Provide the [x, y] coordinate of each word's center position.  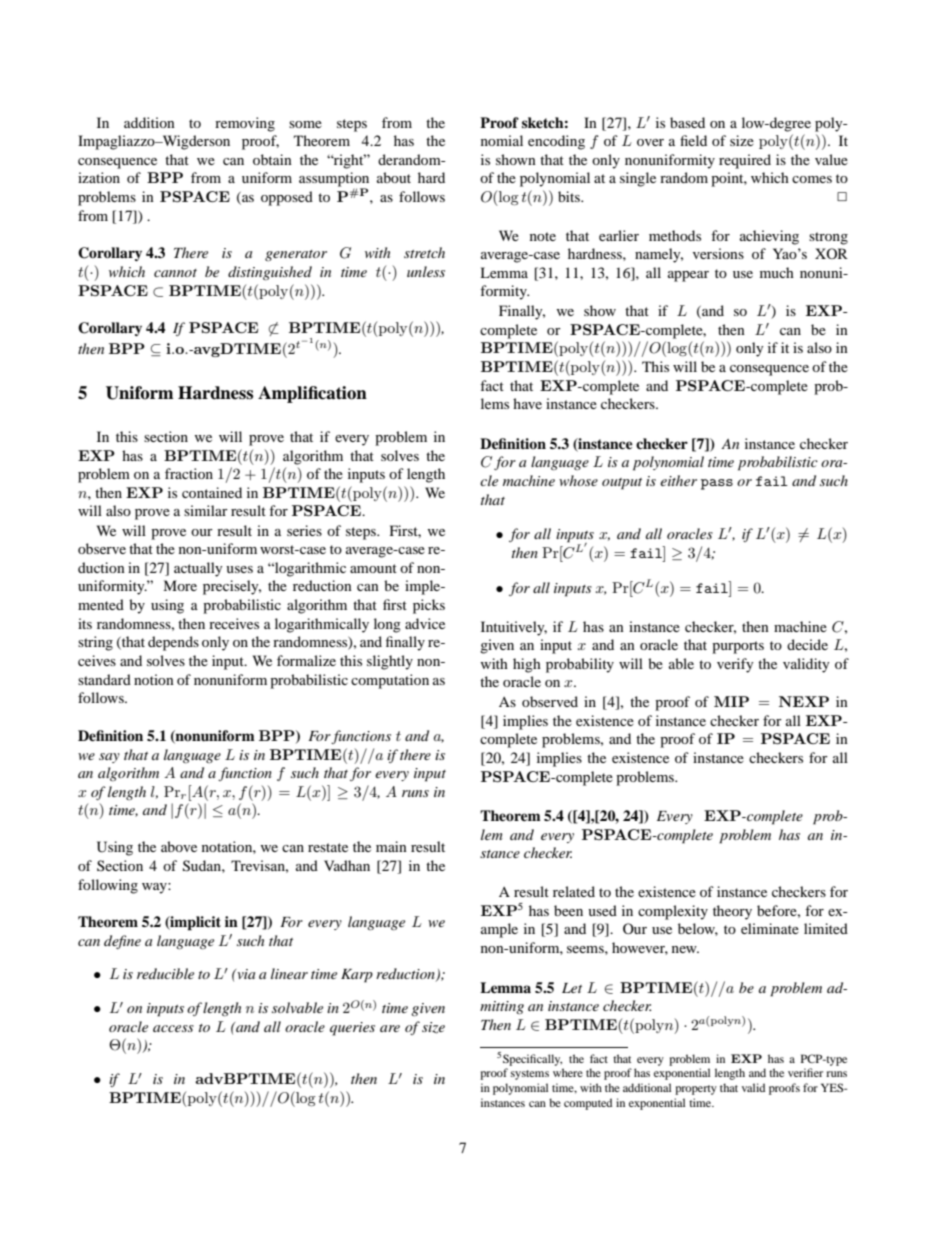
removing [245, 124]
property [696, 1090]
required [745, 161]
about [394, 177]
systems [530, 1075]
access [173, 1028]
